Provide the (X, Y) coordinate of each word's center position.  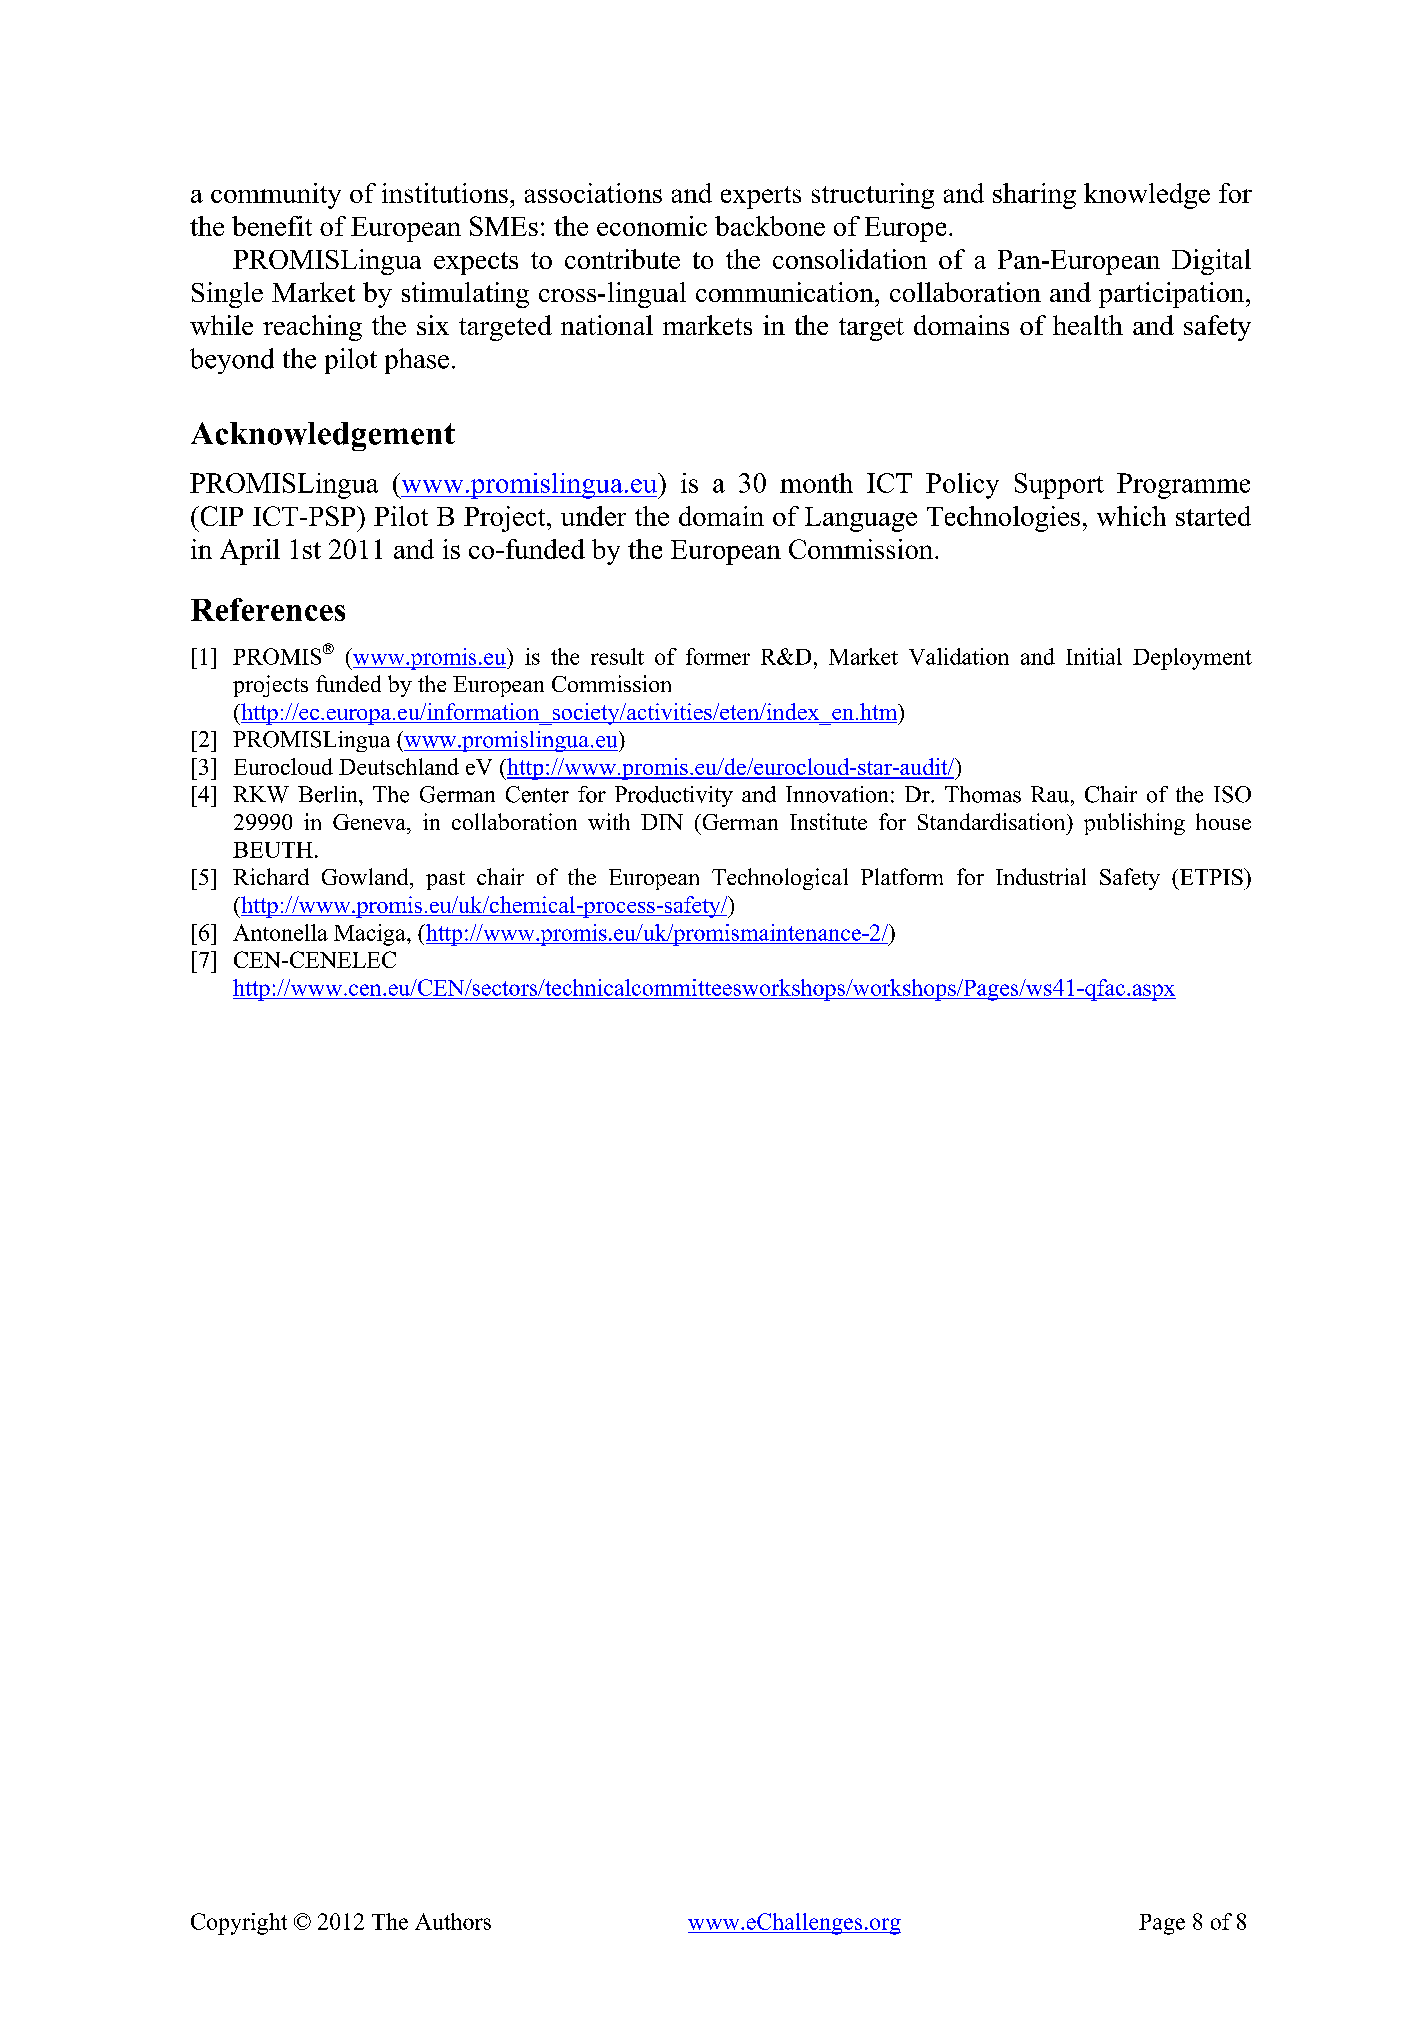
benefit (272, 226)
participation (1173, 295)
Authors (453, 1921)
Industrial (1041, 876)
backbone (770, 226)
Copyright (239, 1924)
